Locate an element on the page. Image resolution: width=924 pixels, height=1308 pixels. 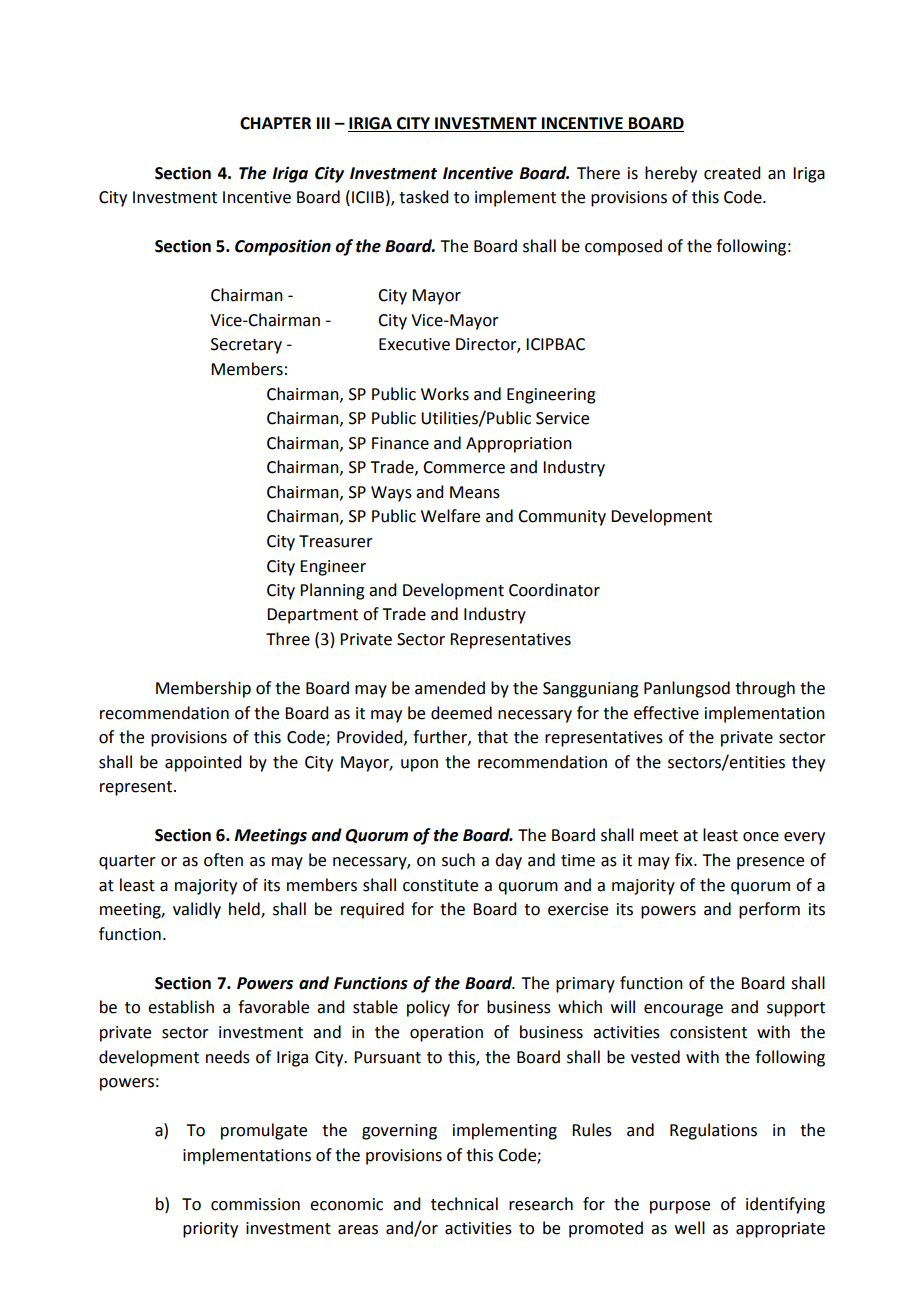
technical is located at coordinates (464, 1204).
